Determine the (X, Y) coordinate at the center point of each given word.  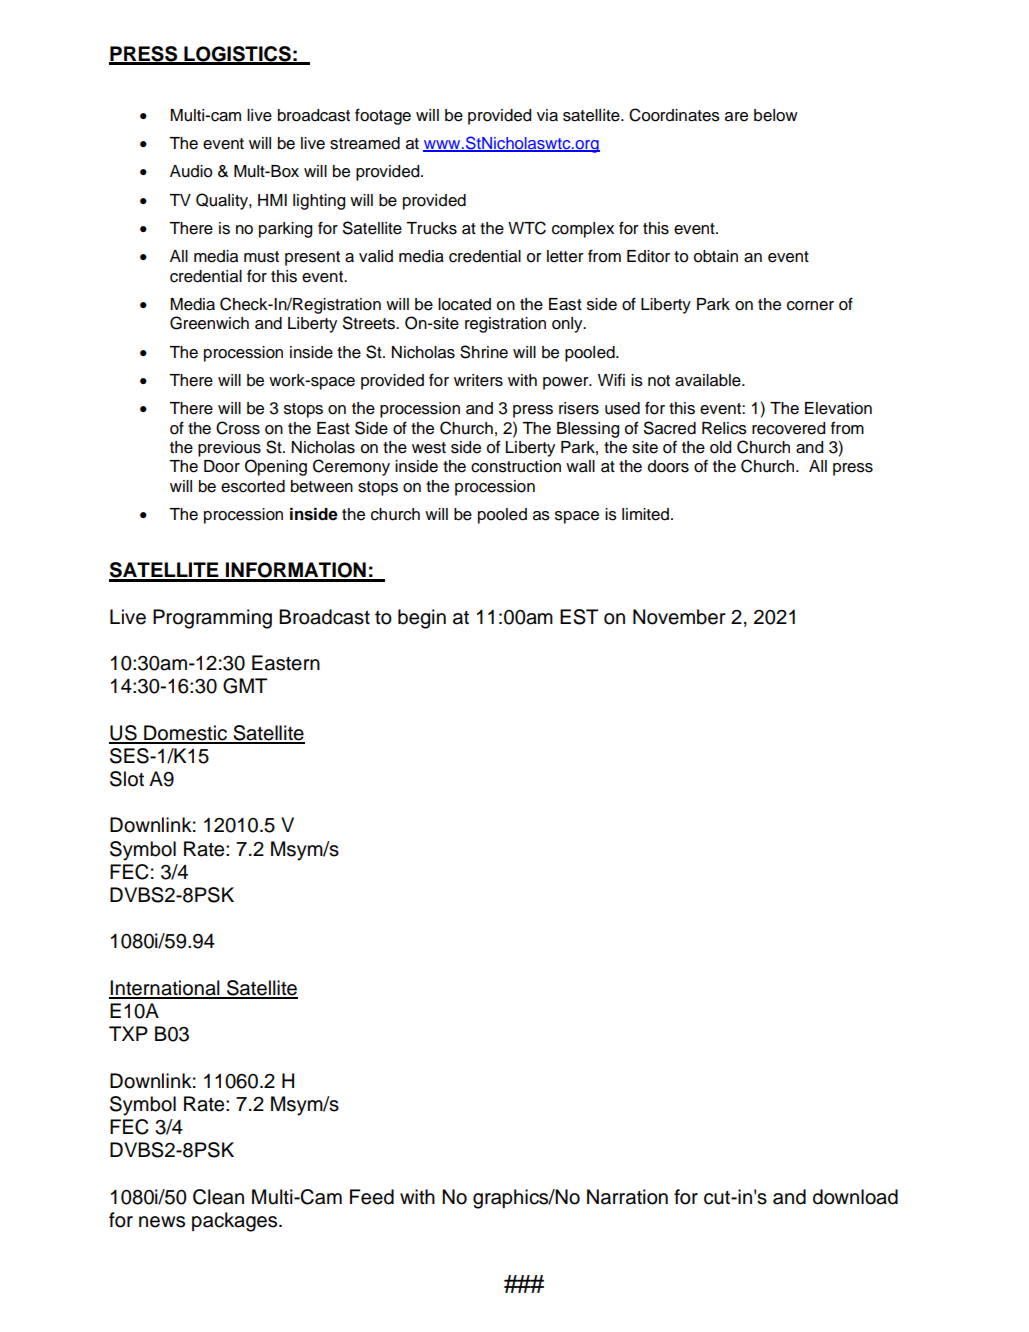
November (679, 617)
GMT (245, 686)
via (547, 115)
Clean (218, 1197)
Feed (372, 1197)
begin (422, 619)
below (776, 115)
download (855, 1197)
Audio (191, 171)
